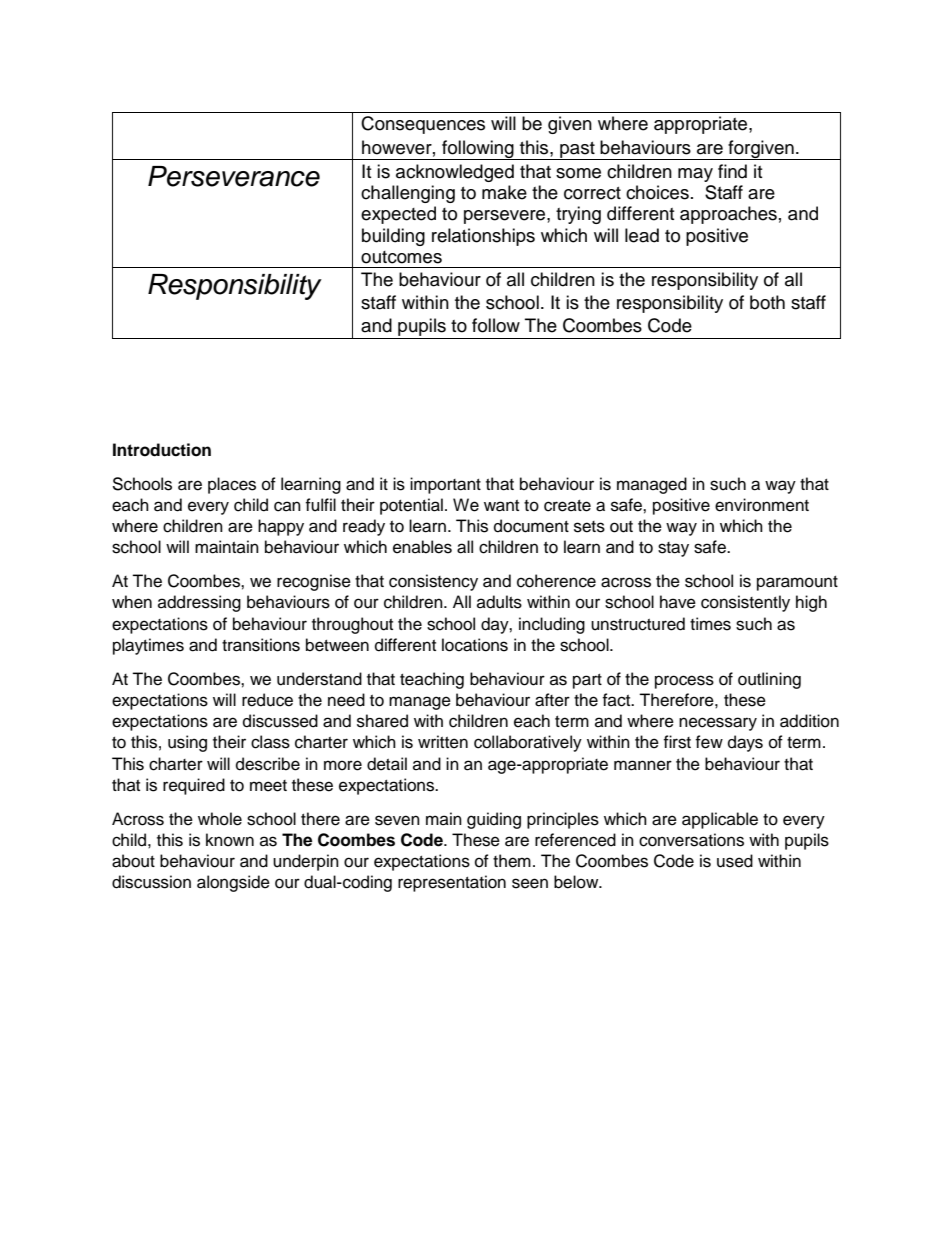 The image size is (952, 1233). What do you see at coordinates (745, 603) in the screenshot?
I see `consistently` at bounding box center [745, 603].
